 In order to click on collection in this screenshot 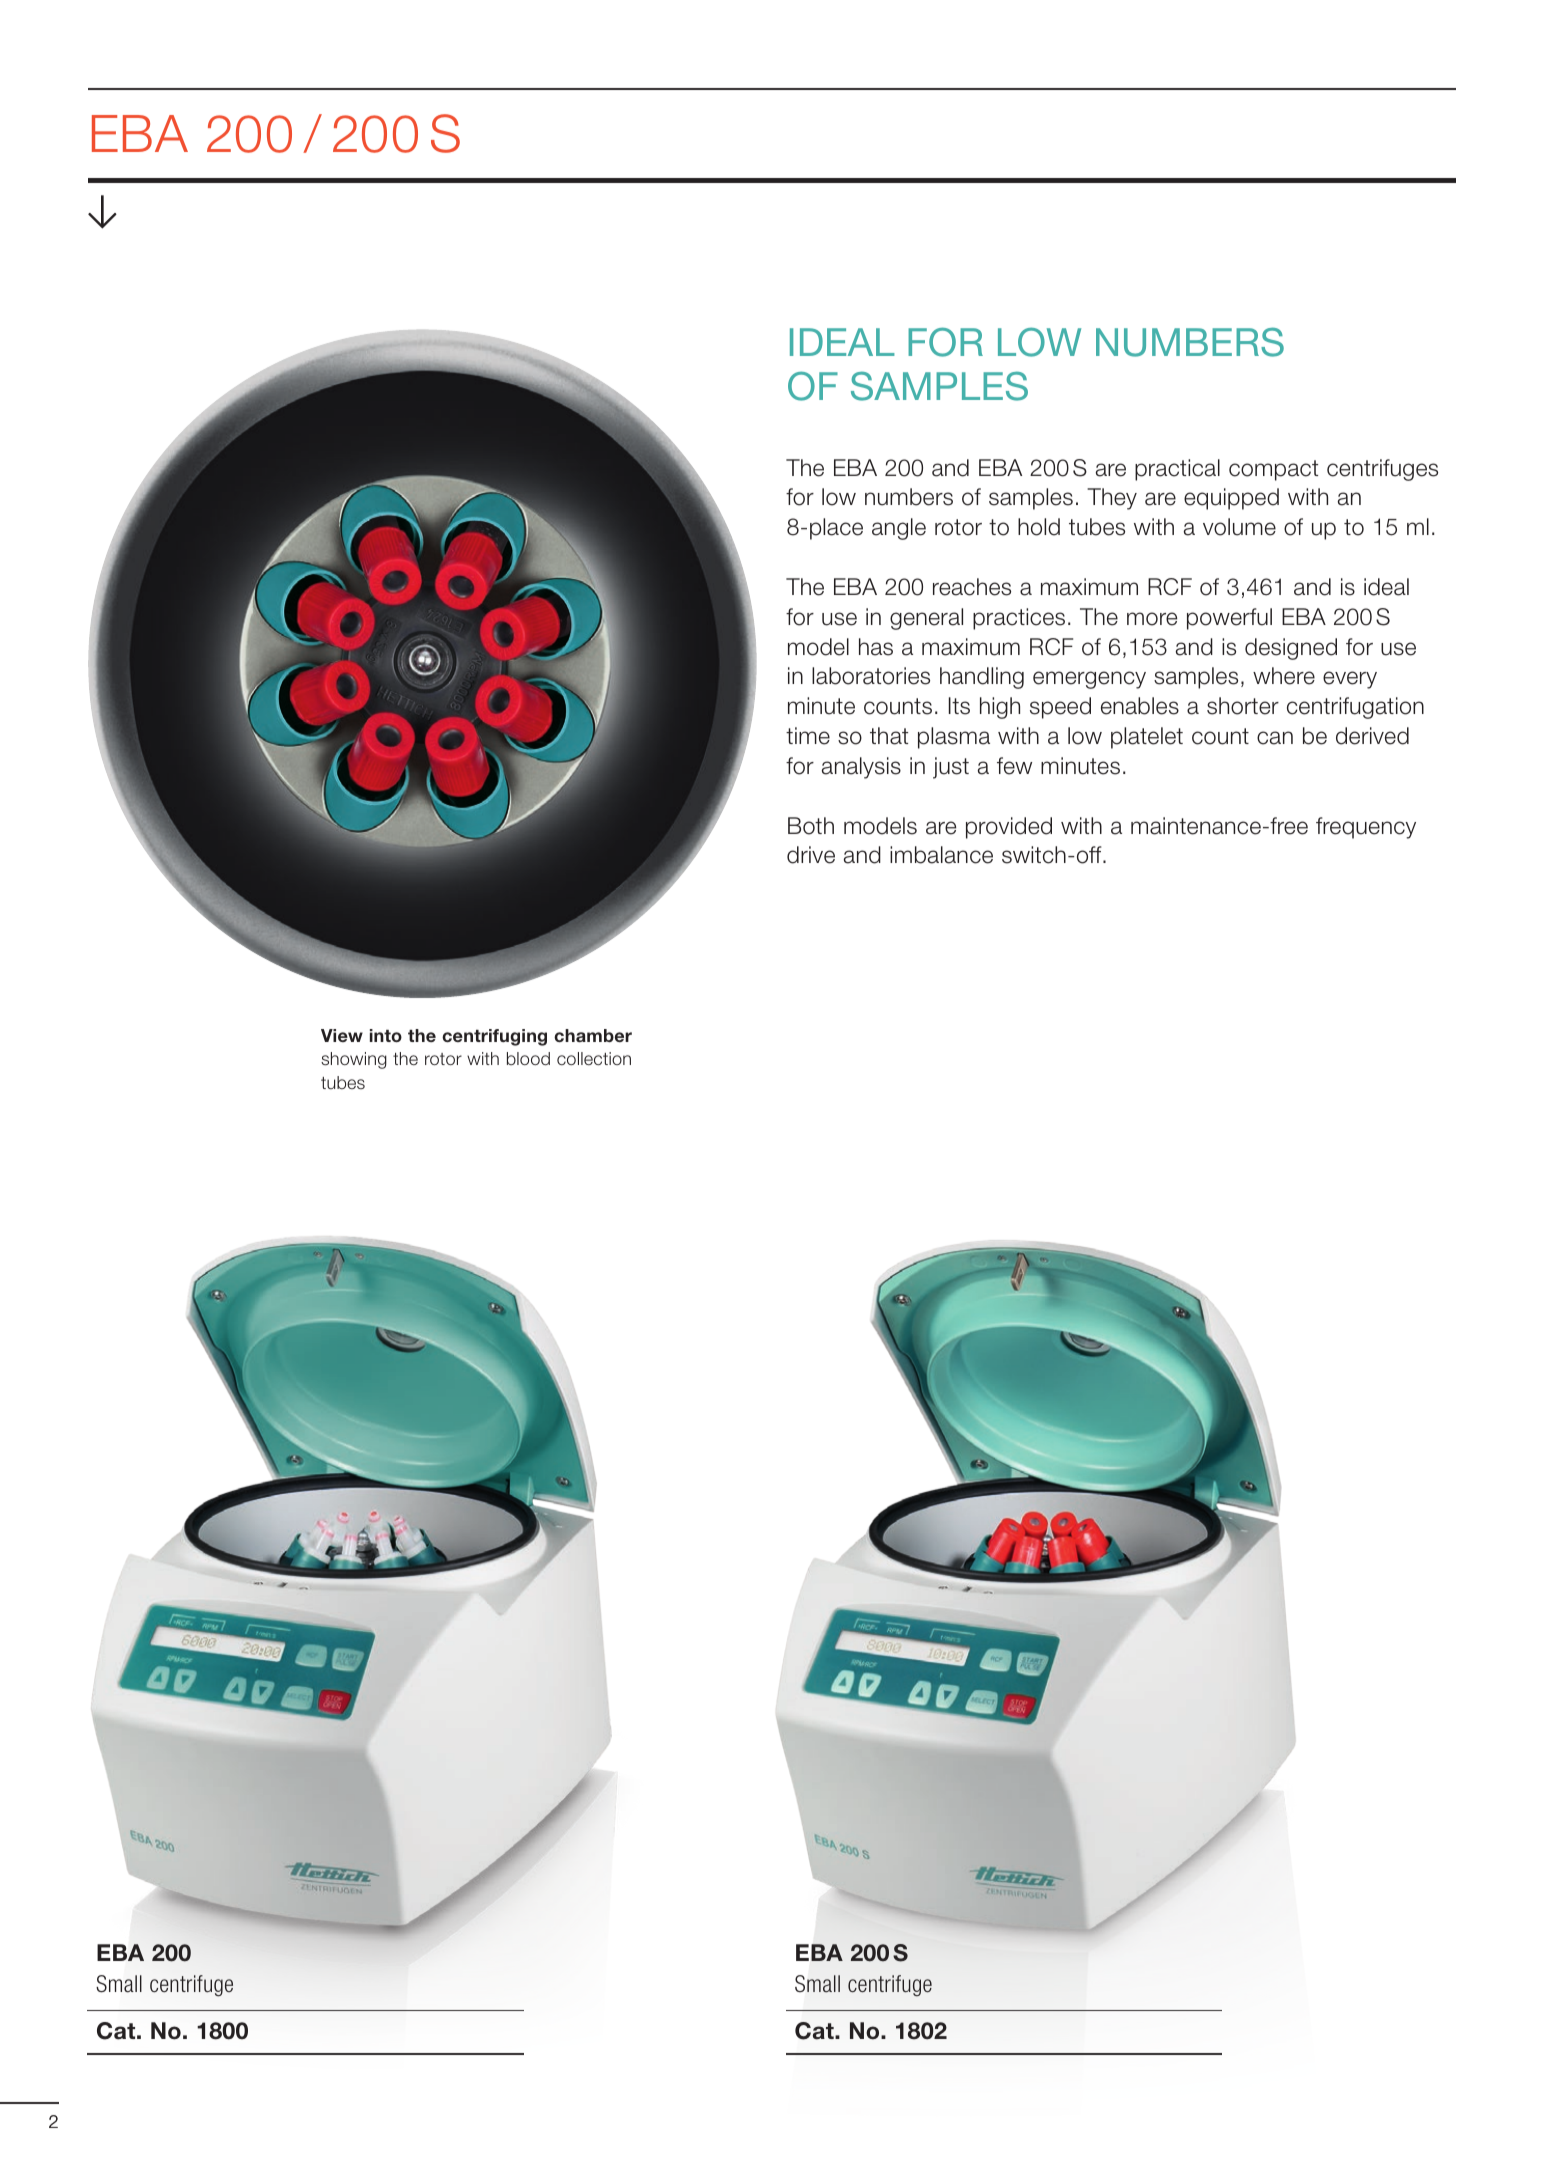, I will do `click(594, 1058)`.
